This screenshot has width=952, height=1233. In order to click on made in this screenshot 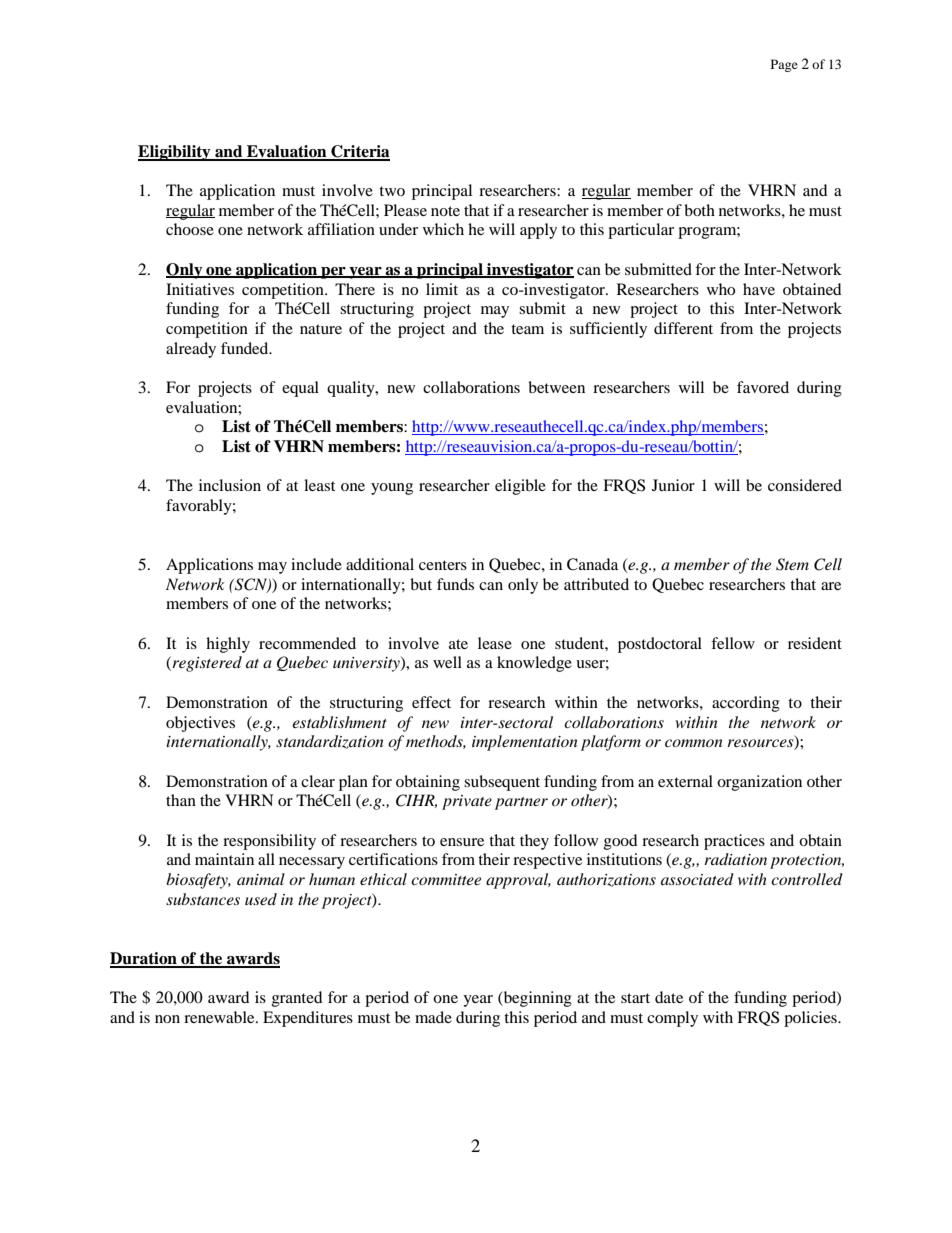, I will do `click(433, 1017)`.
